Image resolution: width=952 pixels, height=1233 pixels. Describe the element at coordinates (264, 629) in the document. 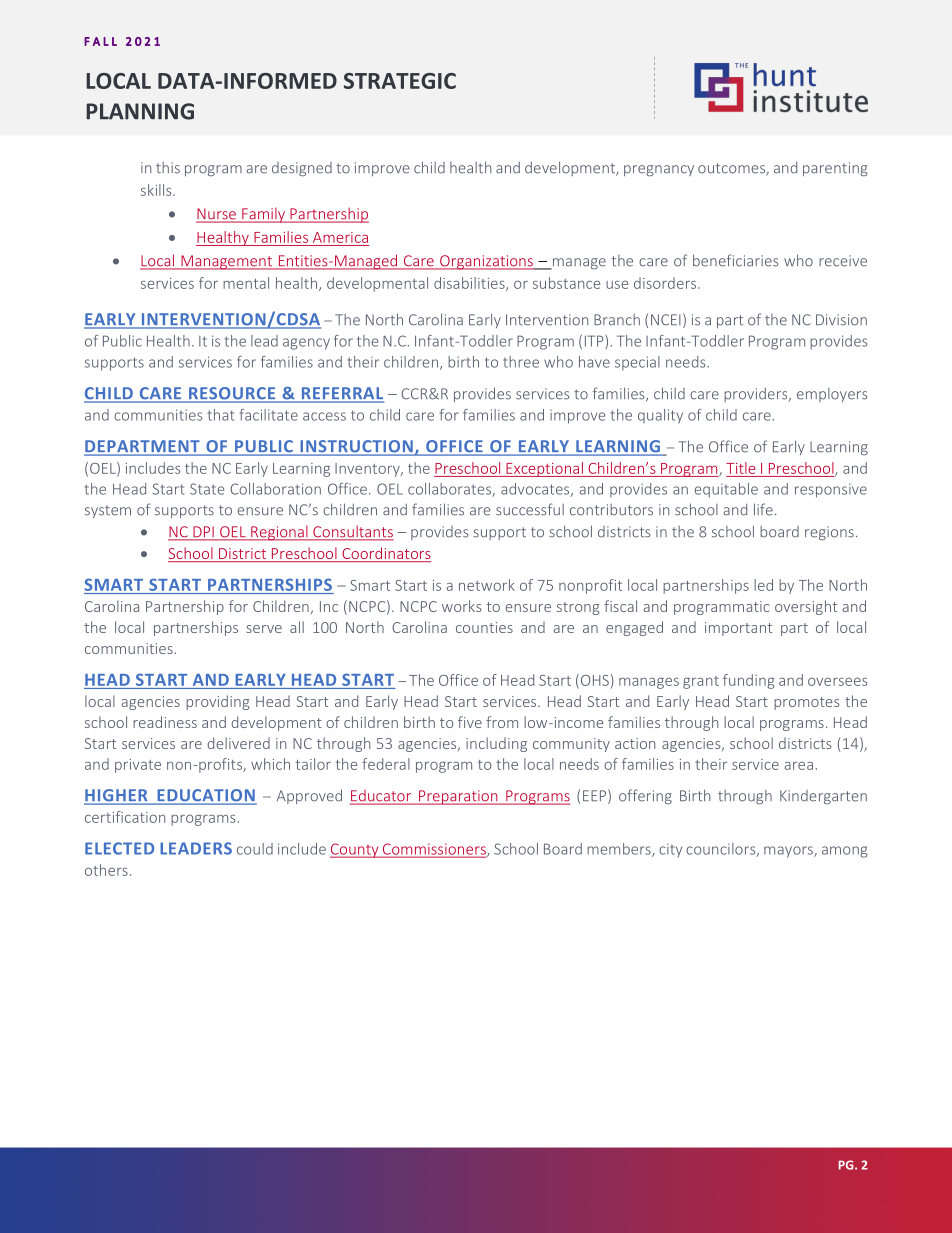

I see `serve` at that location.
